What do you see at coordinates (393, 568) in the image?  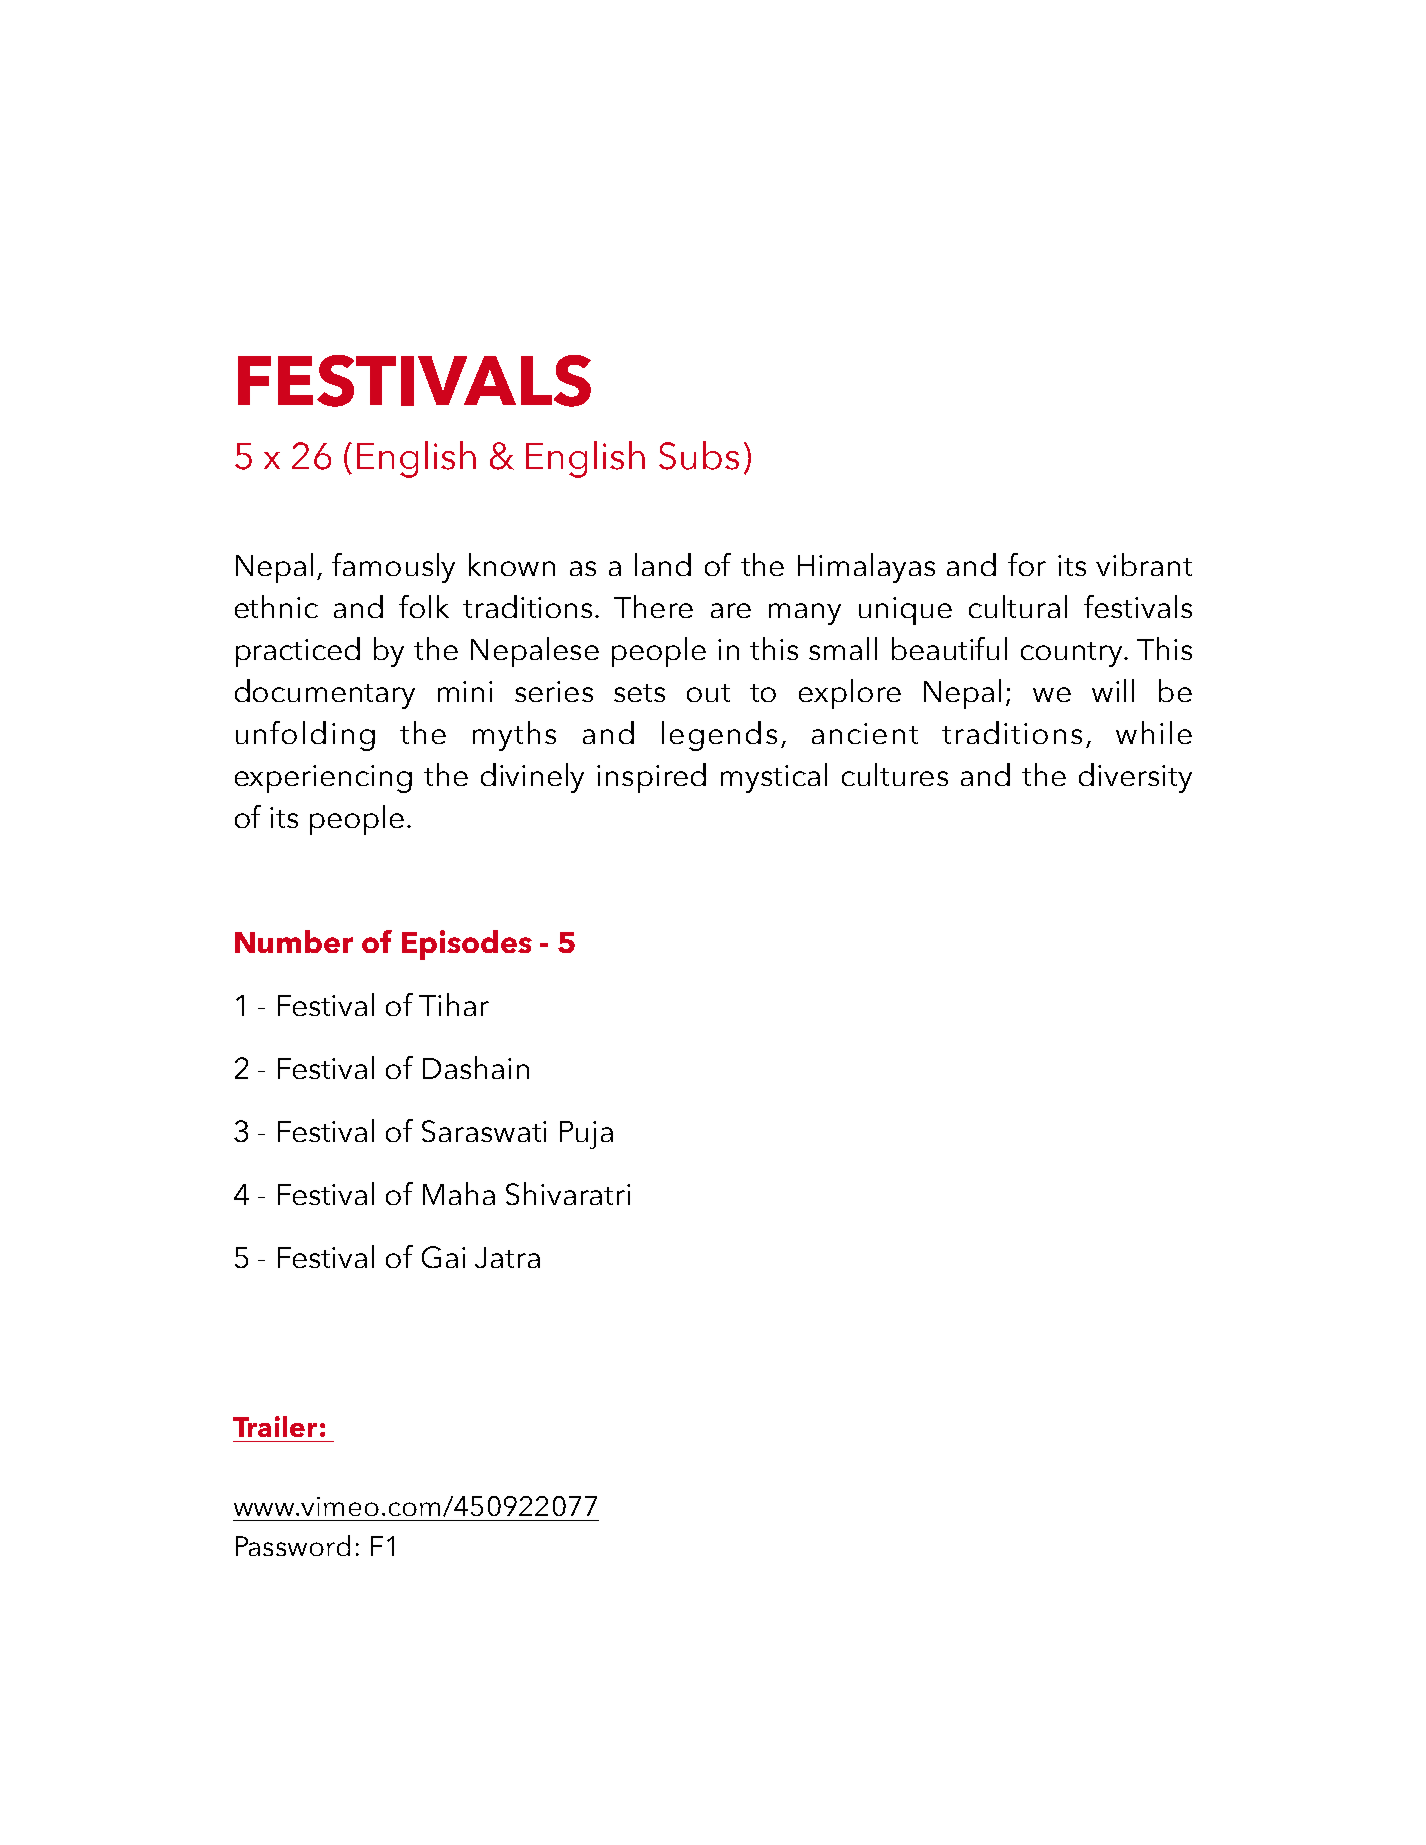 I see `famously` at bounding box center [393, 568].
